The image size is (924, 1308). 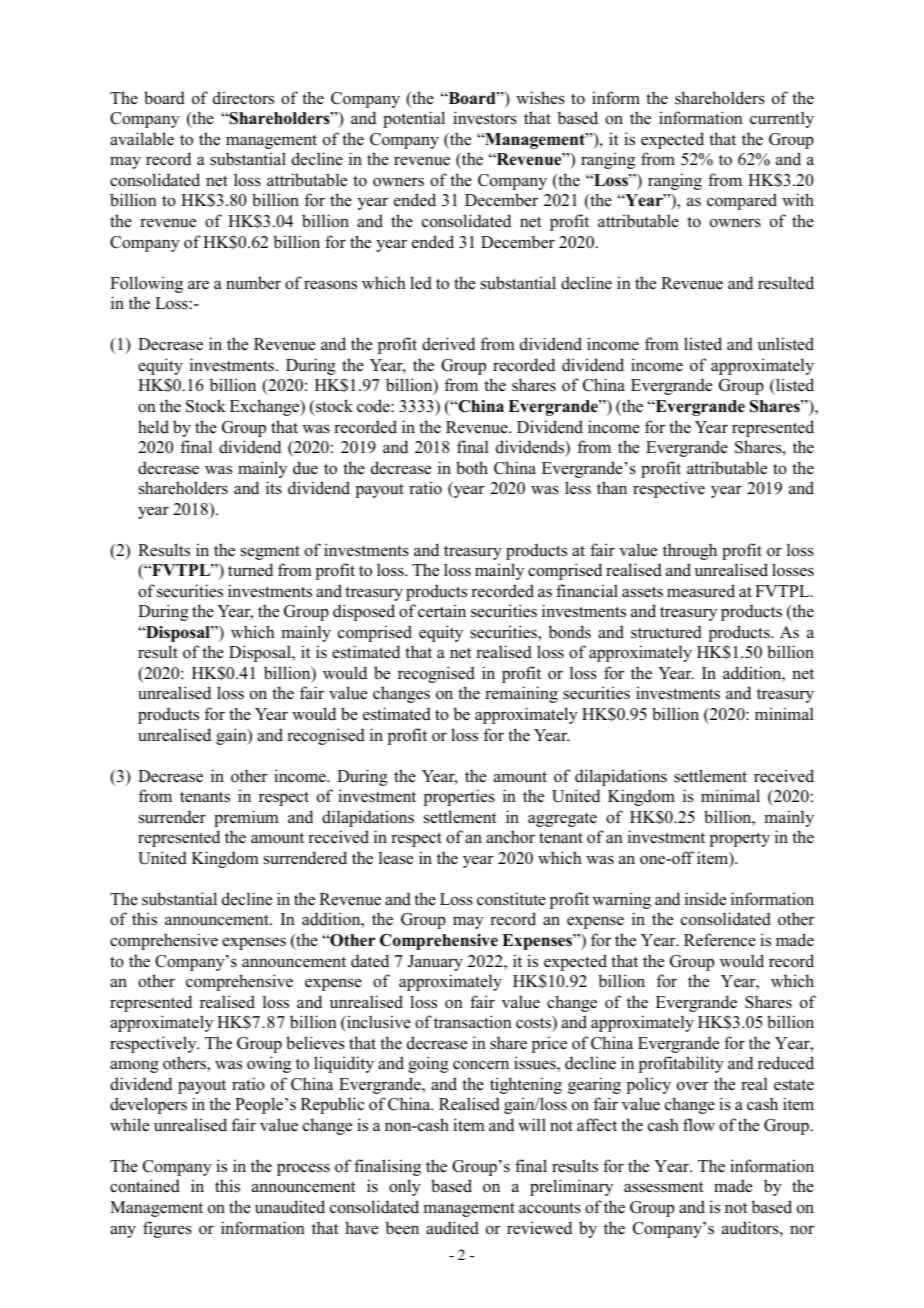 I want to click on structured, so click(x=666, y=632).
